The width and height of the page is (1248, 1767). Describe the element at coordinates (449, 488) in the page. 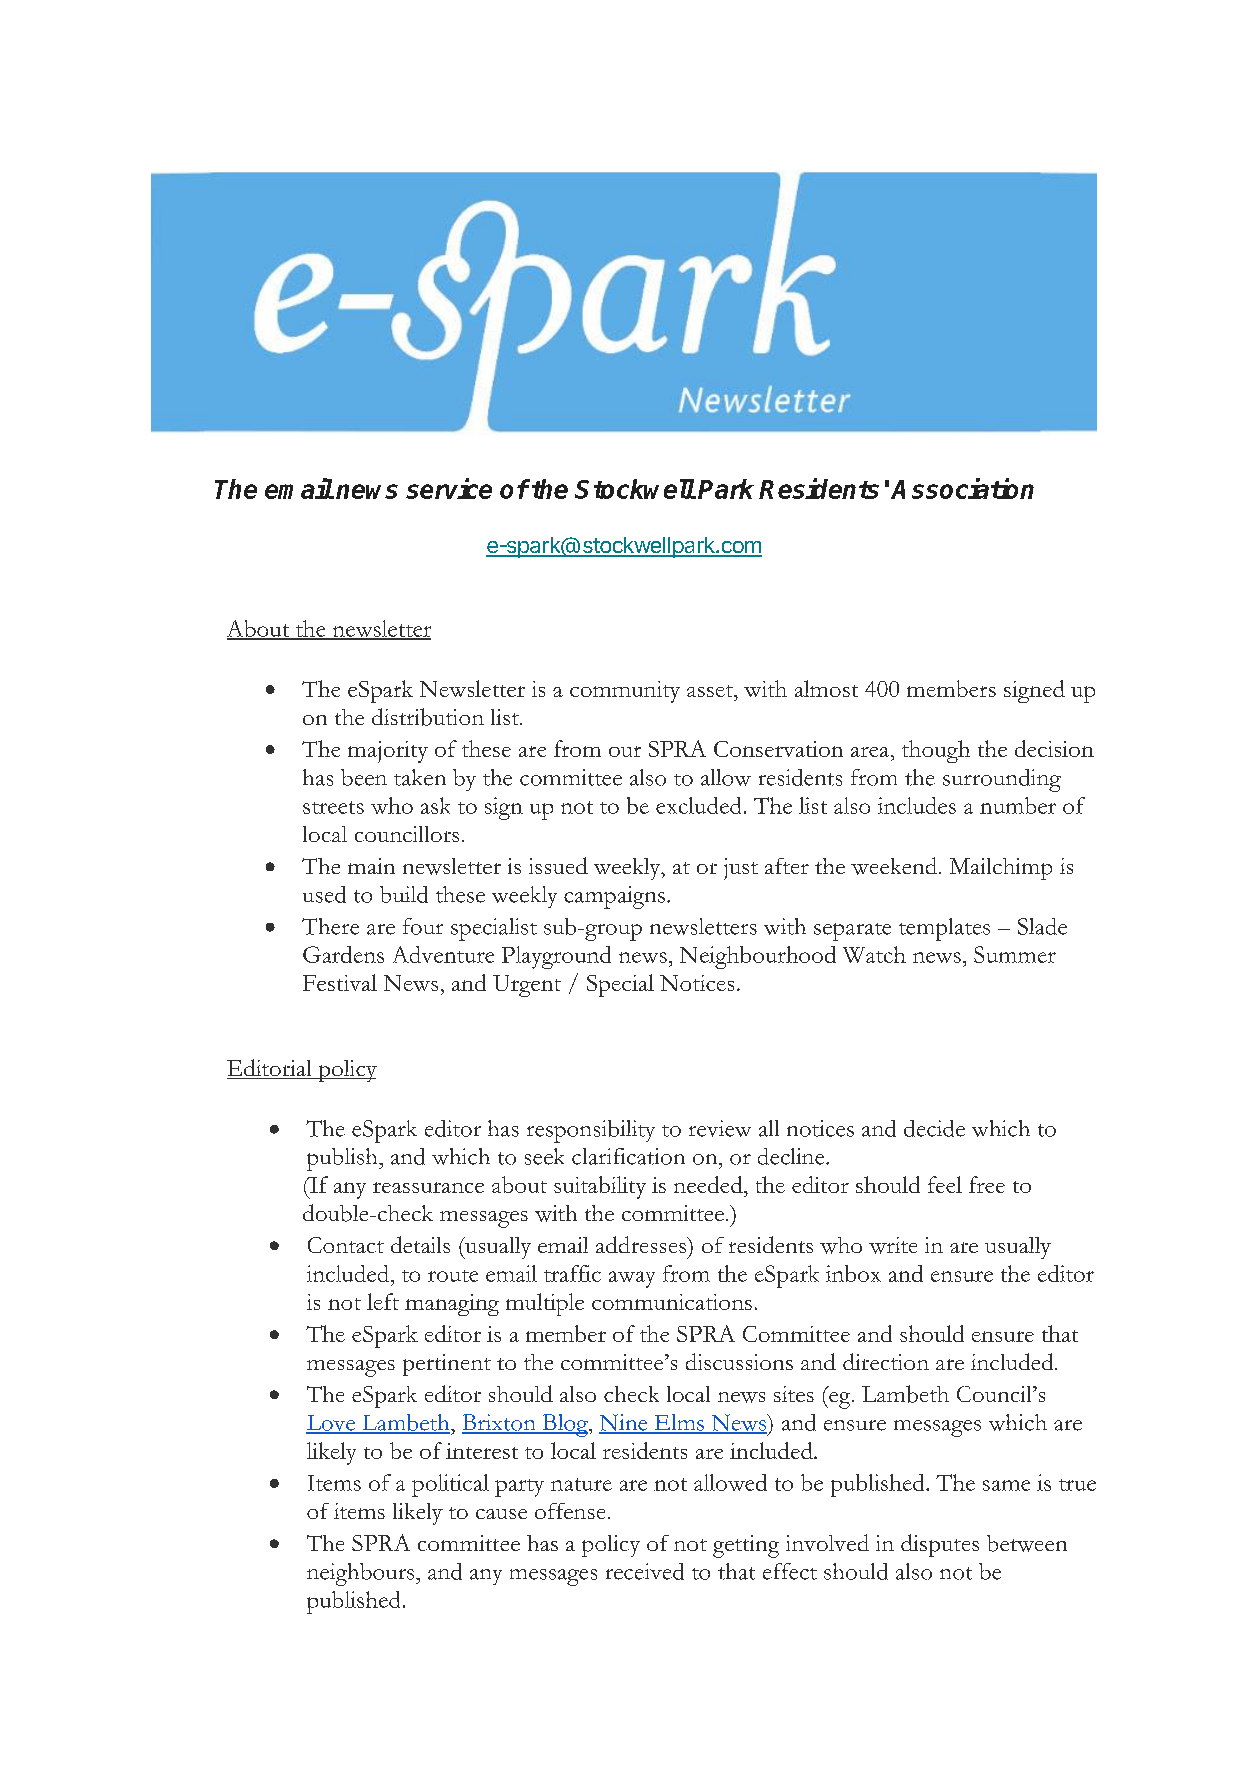

I see `service` at that location.
